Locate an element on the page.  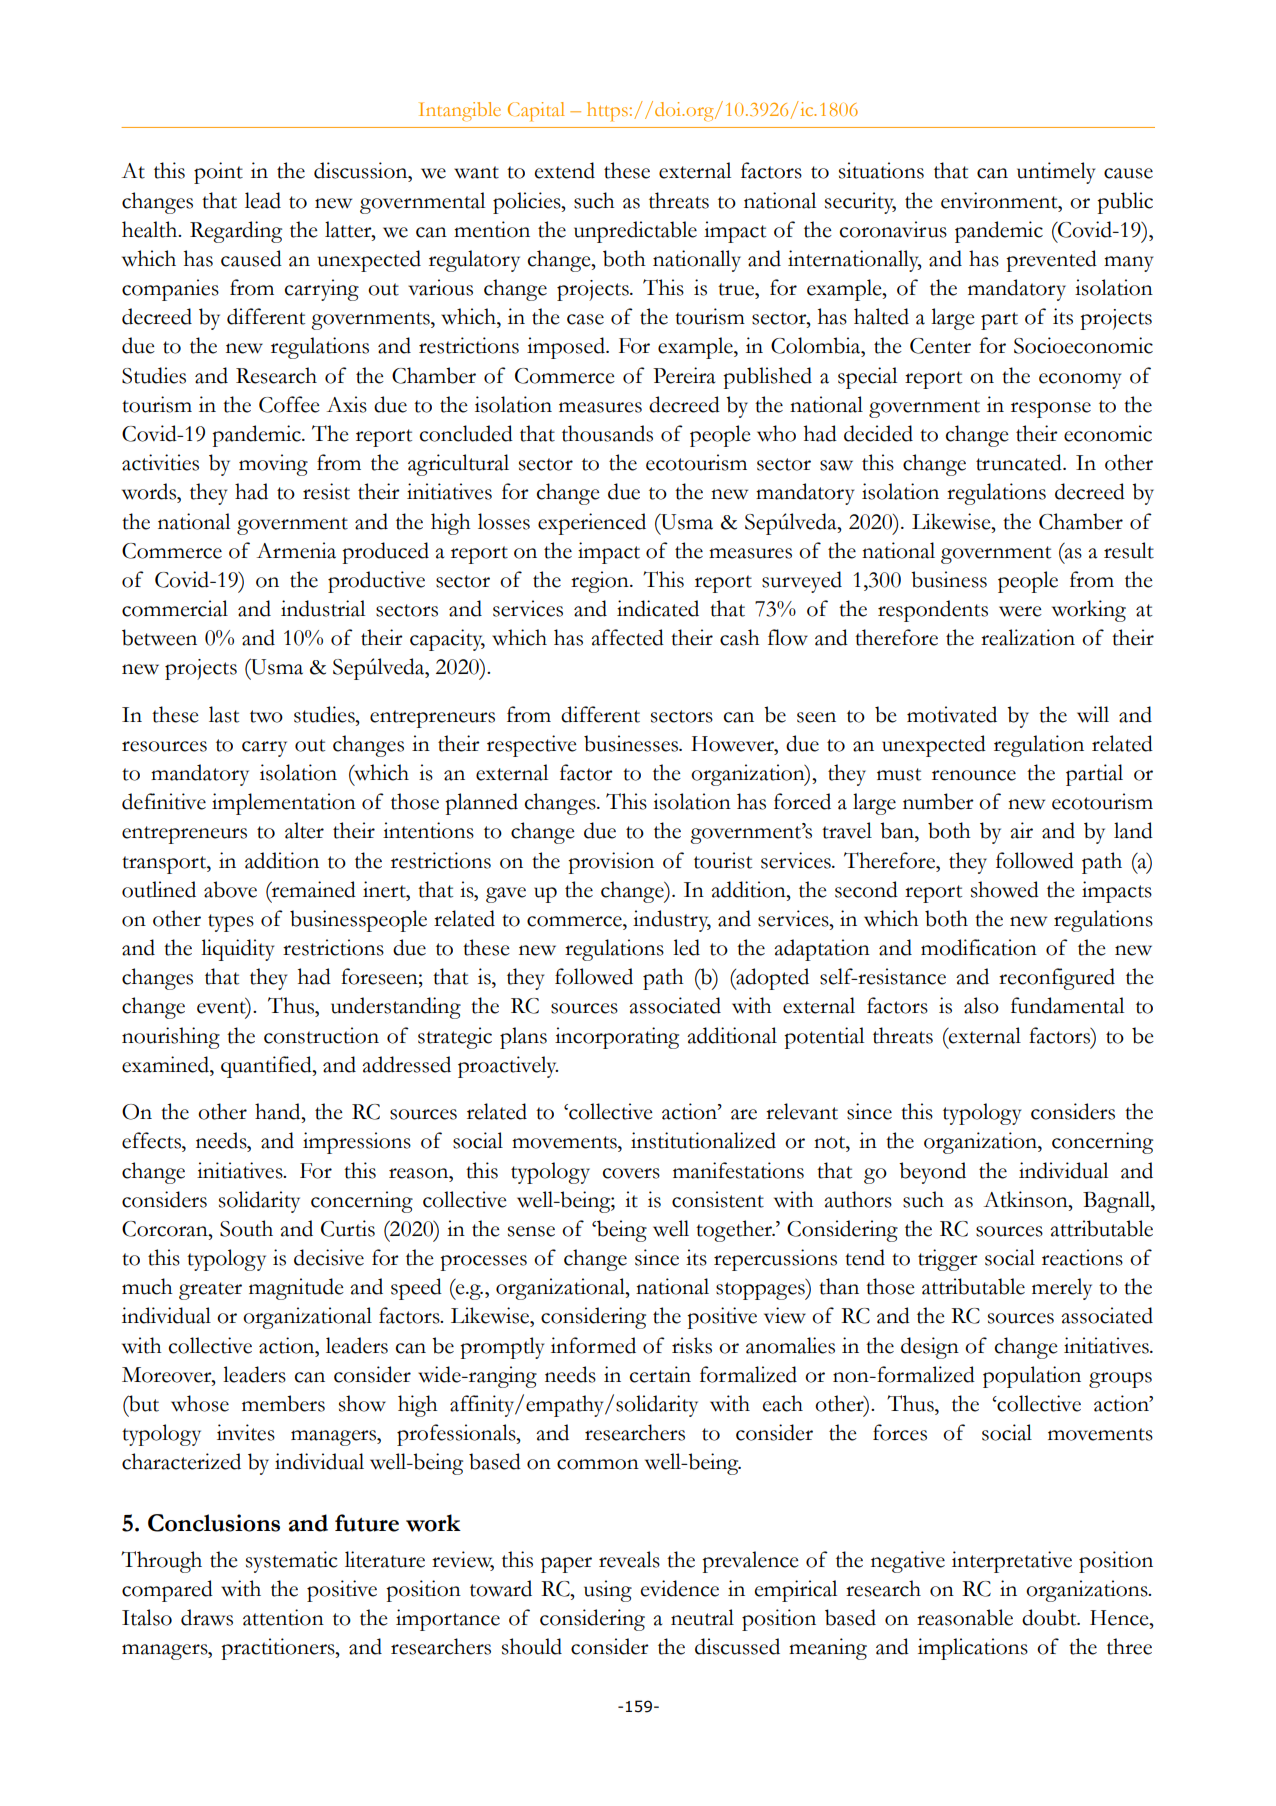
untimely is located at coordinates (1056, 173).
